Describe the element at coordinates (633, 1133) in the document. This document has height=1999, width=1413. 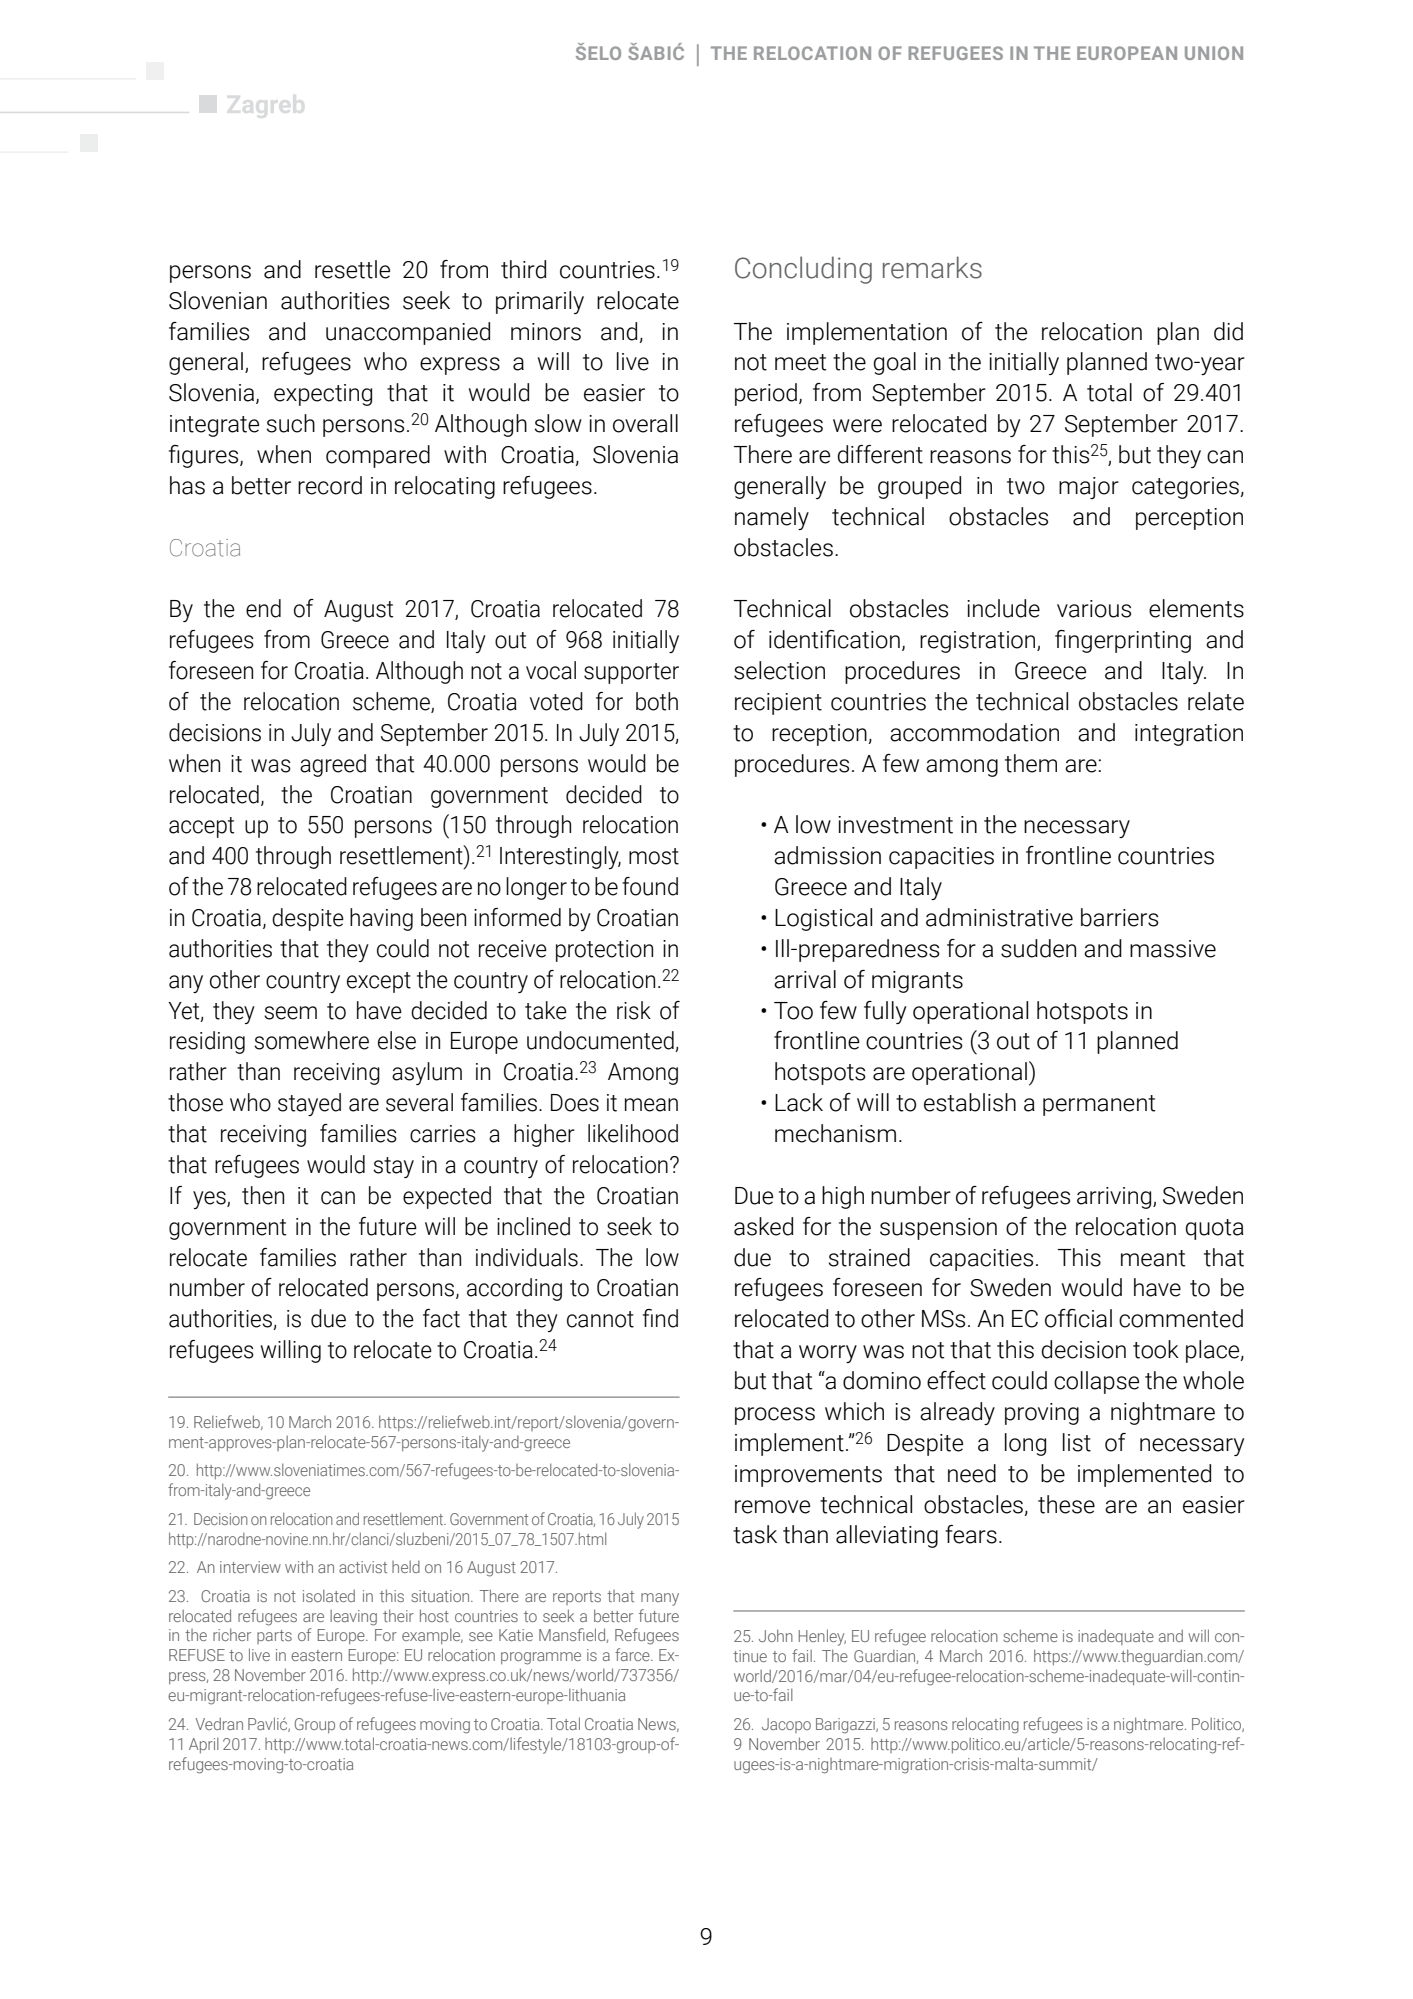
I see `likelihood` at that location.
